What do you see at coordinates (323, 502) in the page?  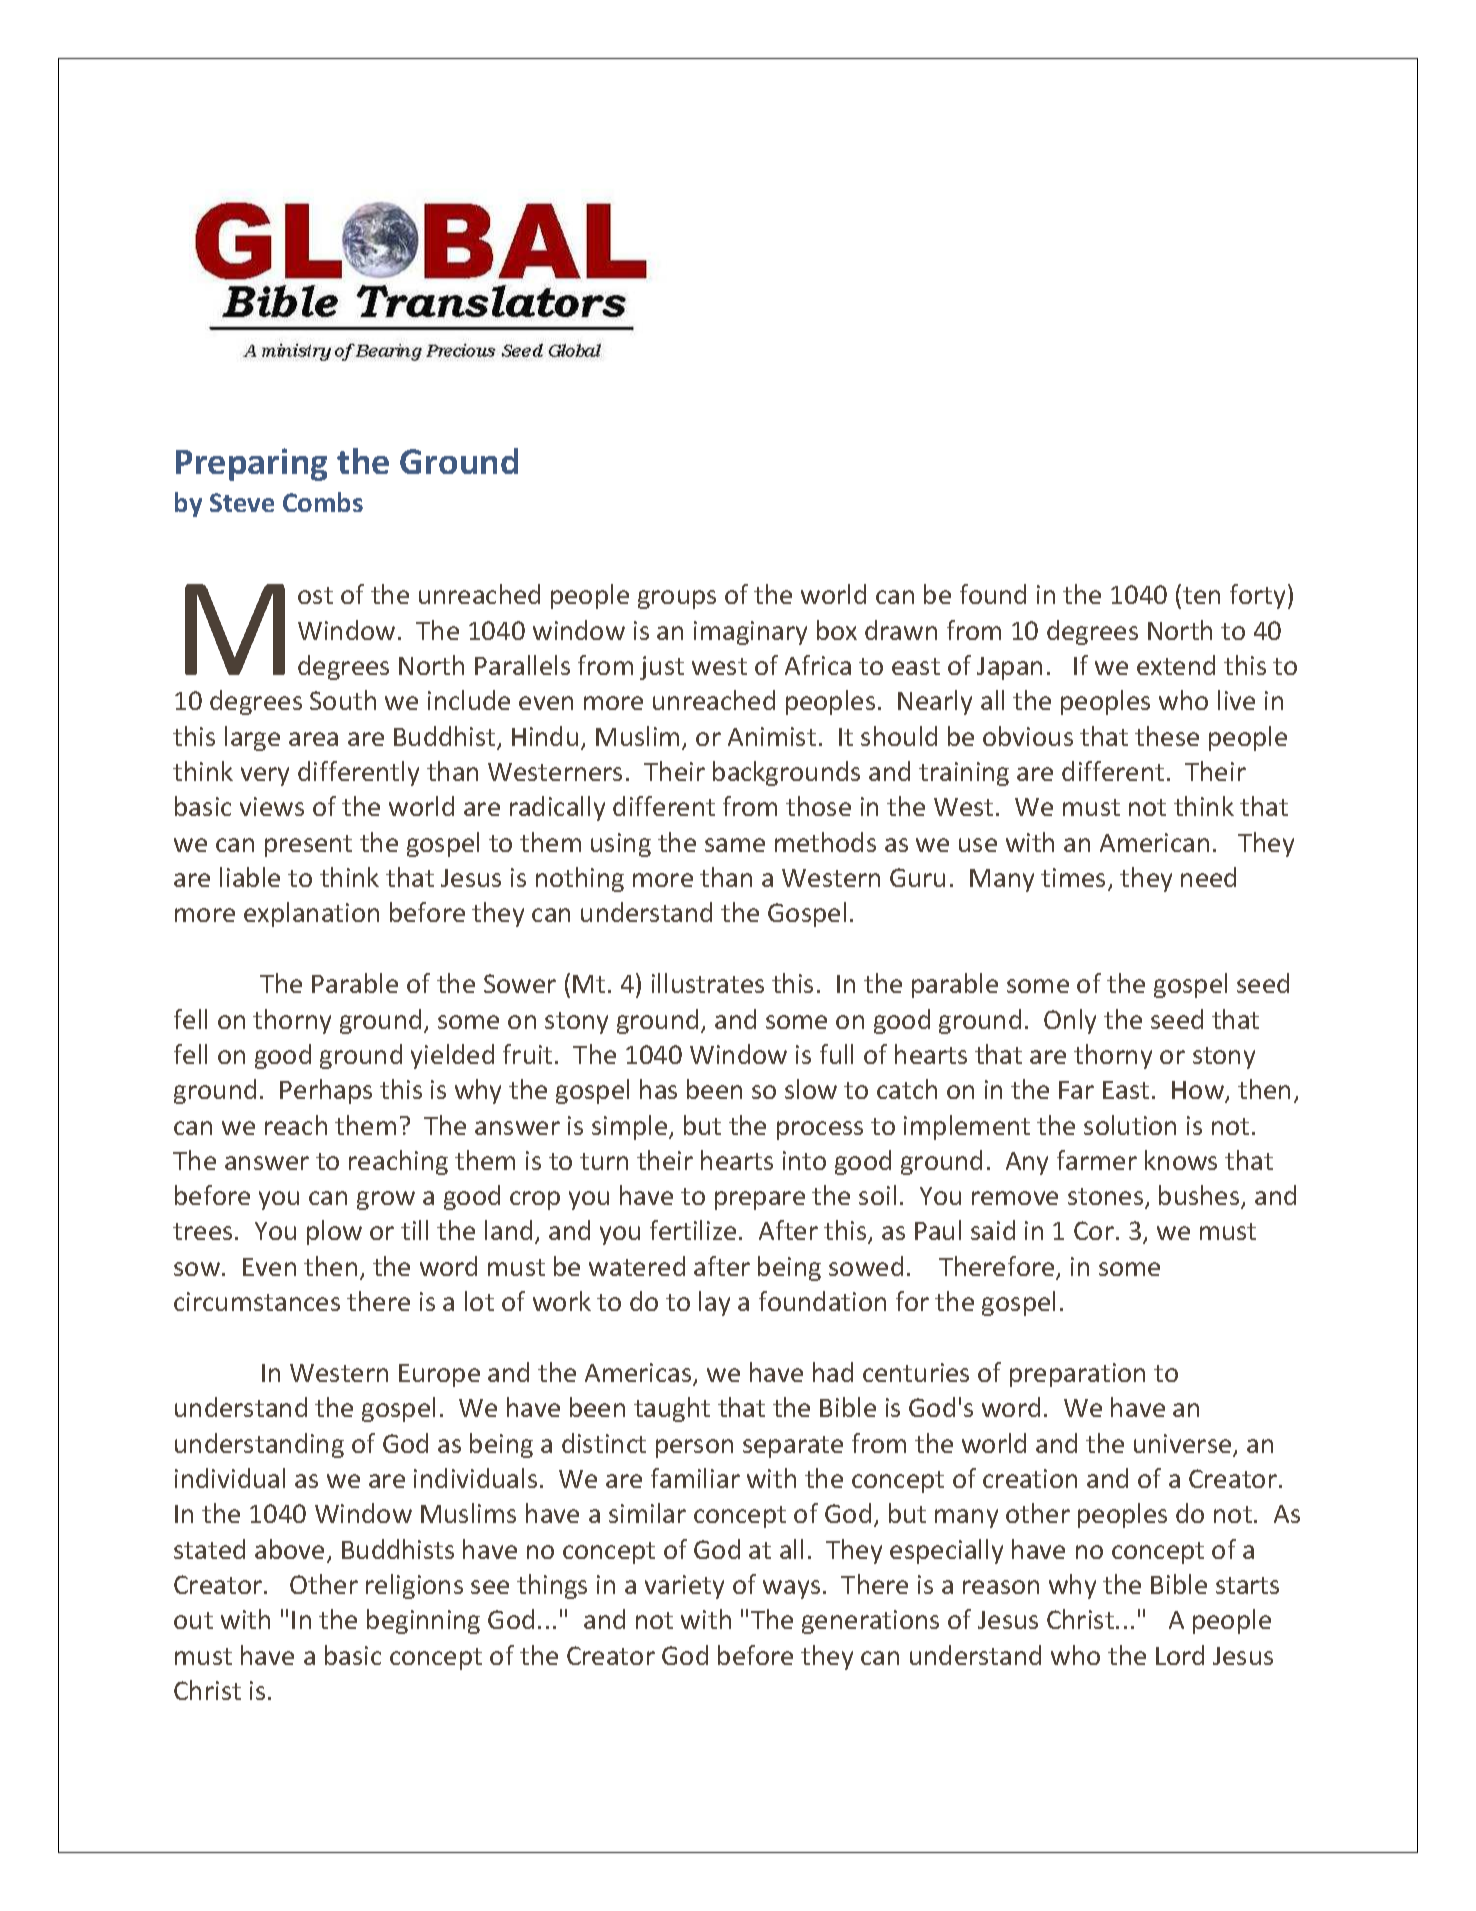 I see `Combs` at bounding box center [323, 502].
